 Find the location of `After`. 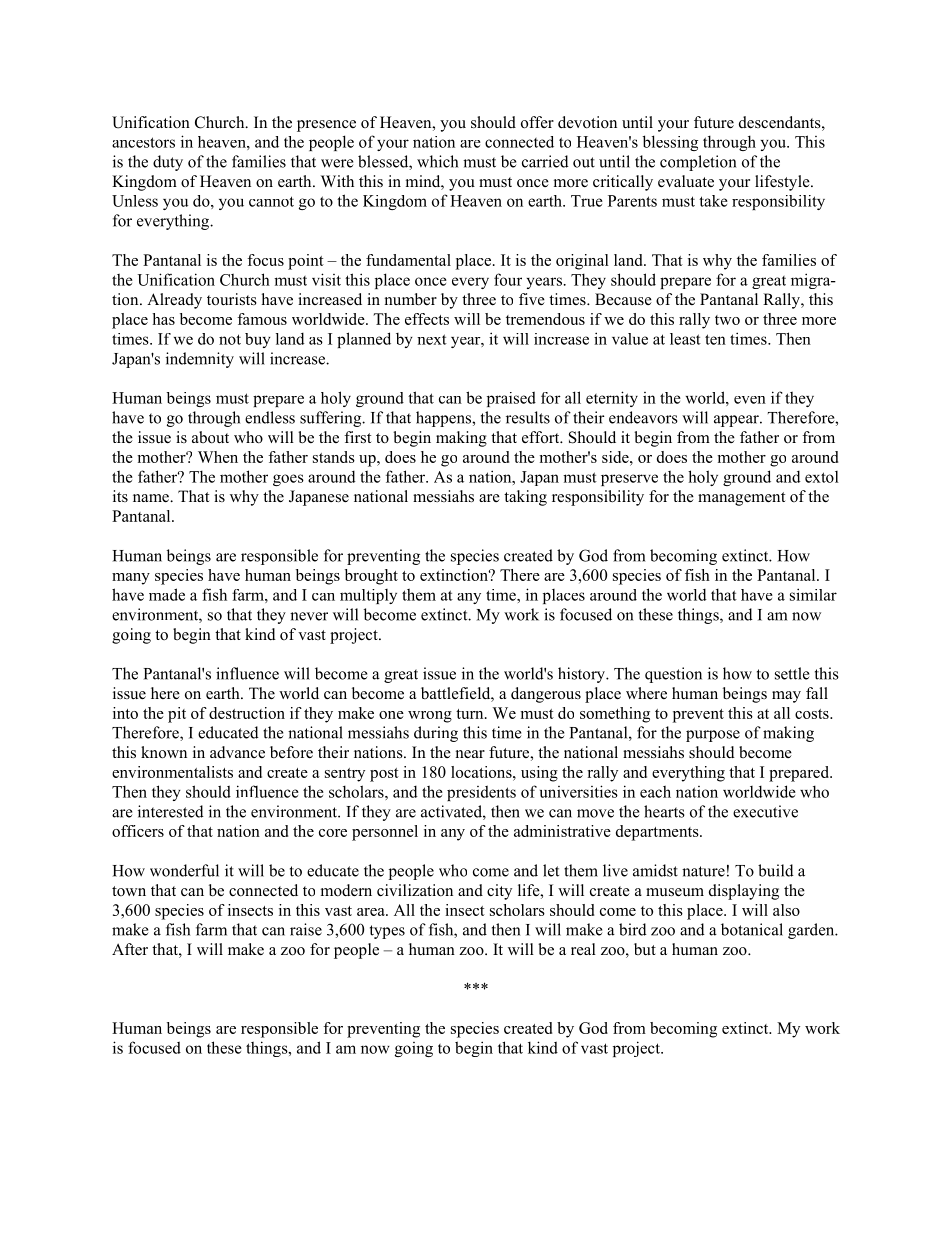

After is located at coordinates (130, 949).
